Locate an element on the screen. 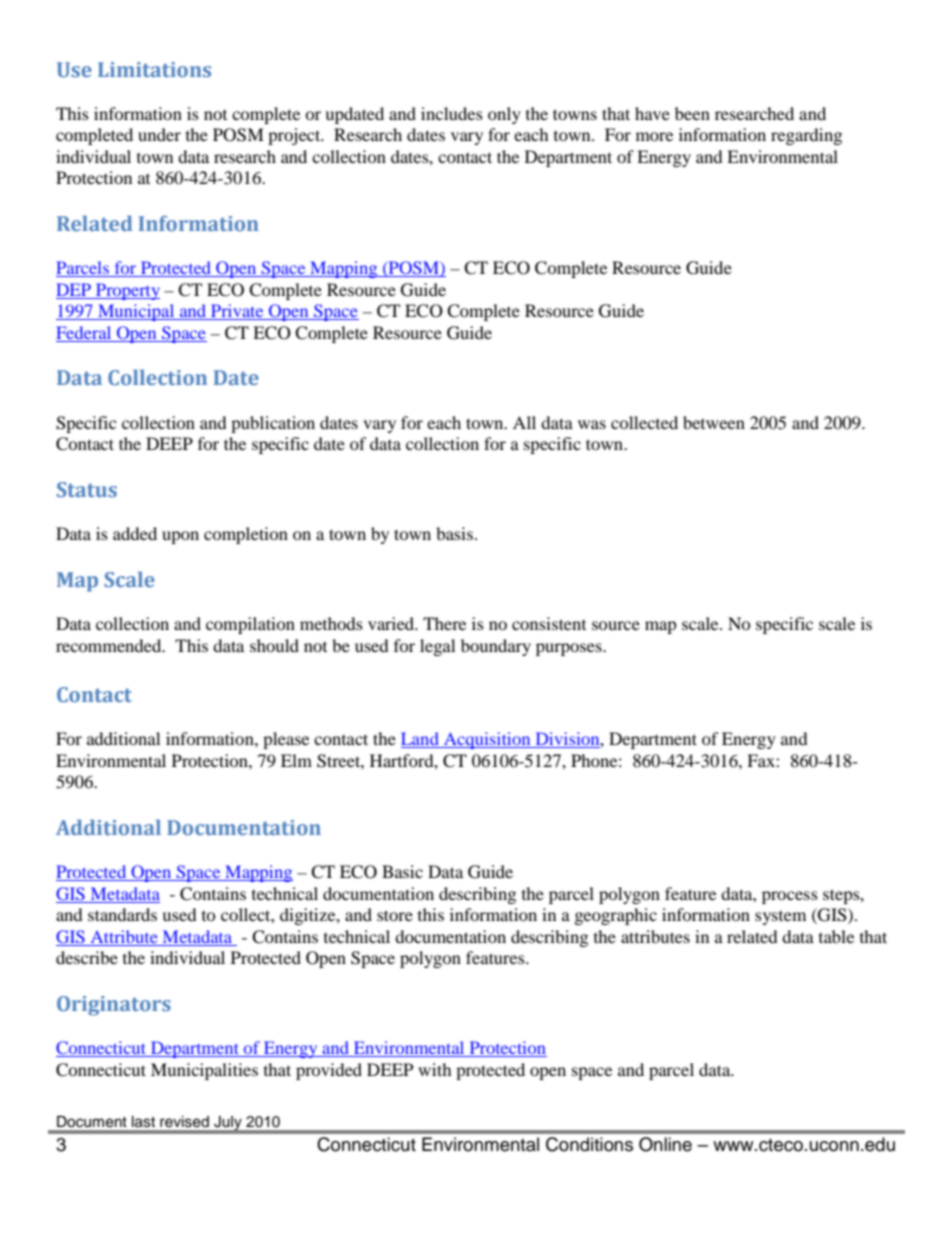  Online is located at coordinates (665, 1144).
